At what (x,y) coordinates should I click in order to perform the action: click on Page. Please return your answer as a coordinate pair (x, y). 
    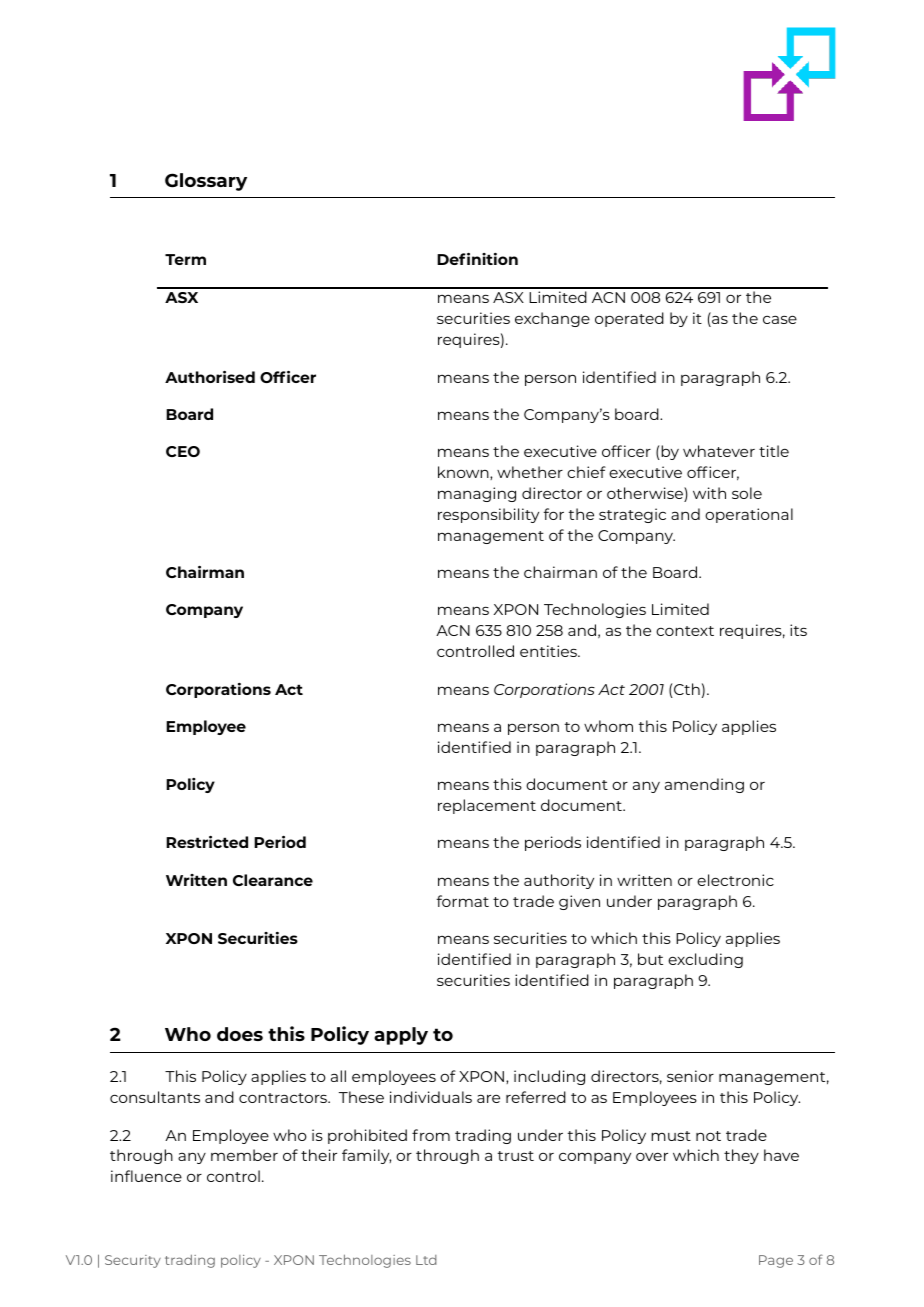
    Looking at the image, I should click on (776, 1261).
